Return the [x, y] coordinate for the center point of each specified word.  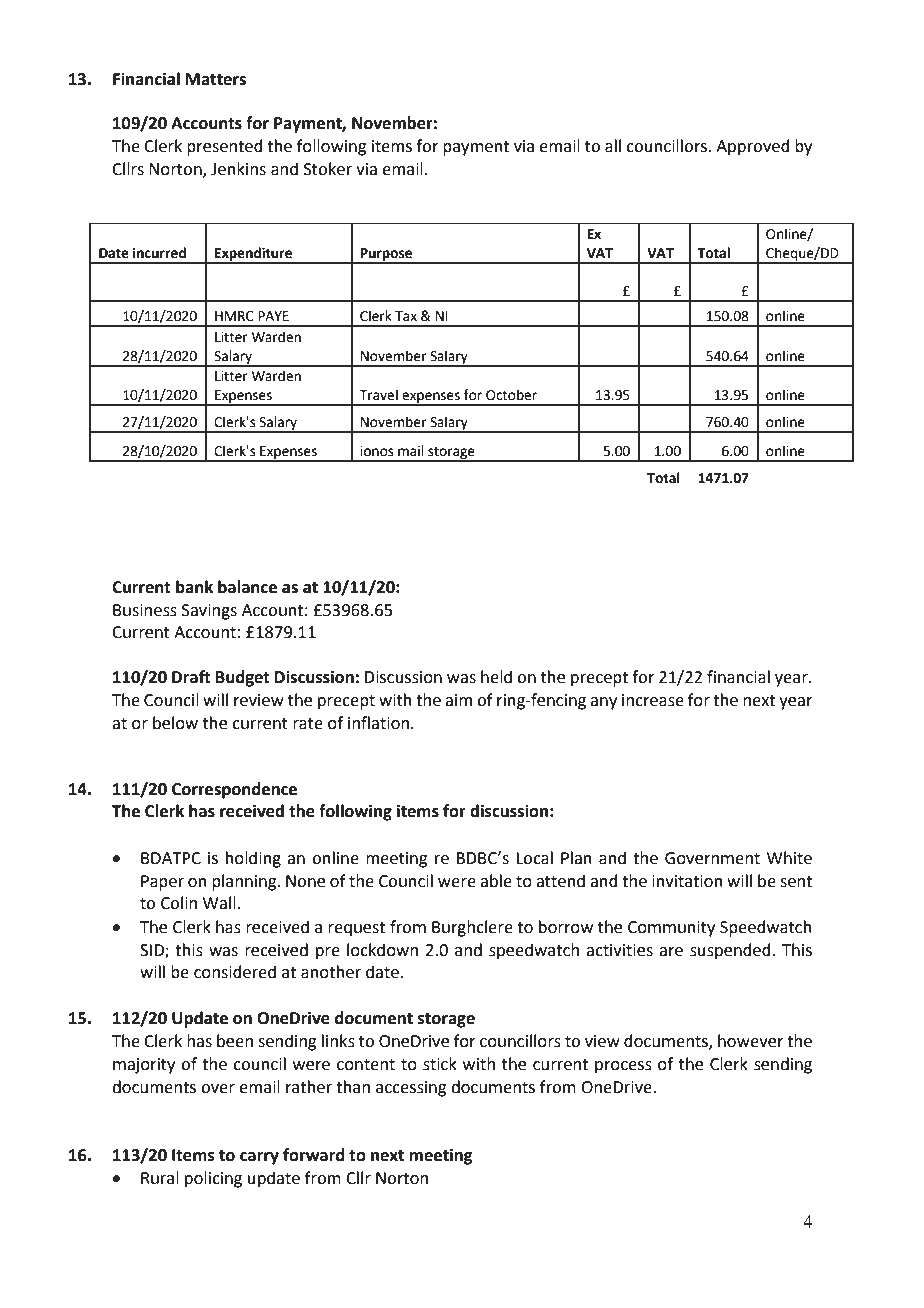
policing [213, 1179]
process [623, 1067]
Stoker [328, 169]
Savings [209, 612]
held [496, 677]
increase [653, 700]
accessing [411, 1089]
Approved [753, 147]
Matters [216, 79]
